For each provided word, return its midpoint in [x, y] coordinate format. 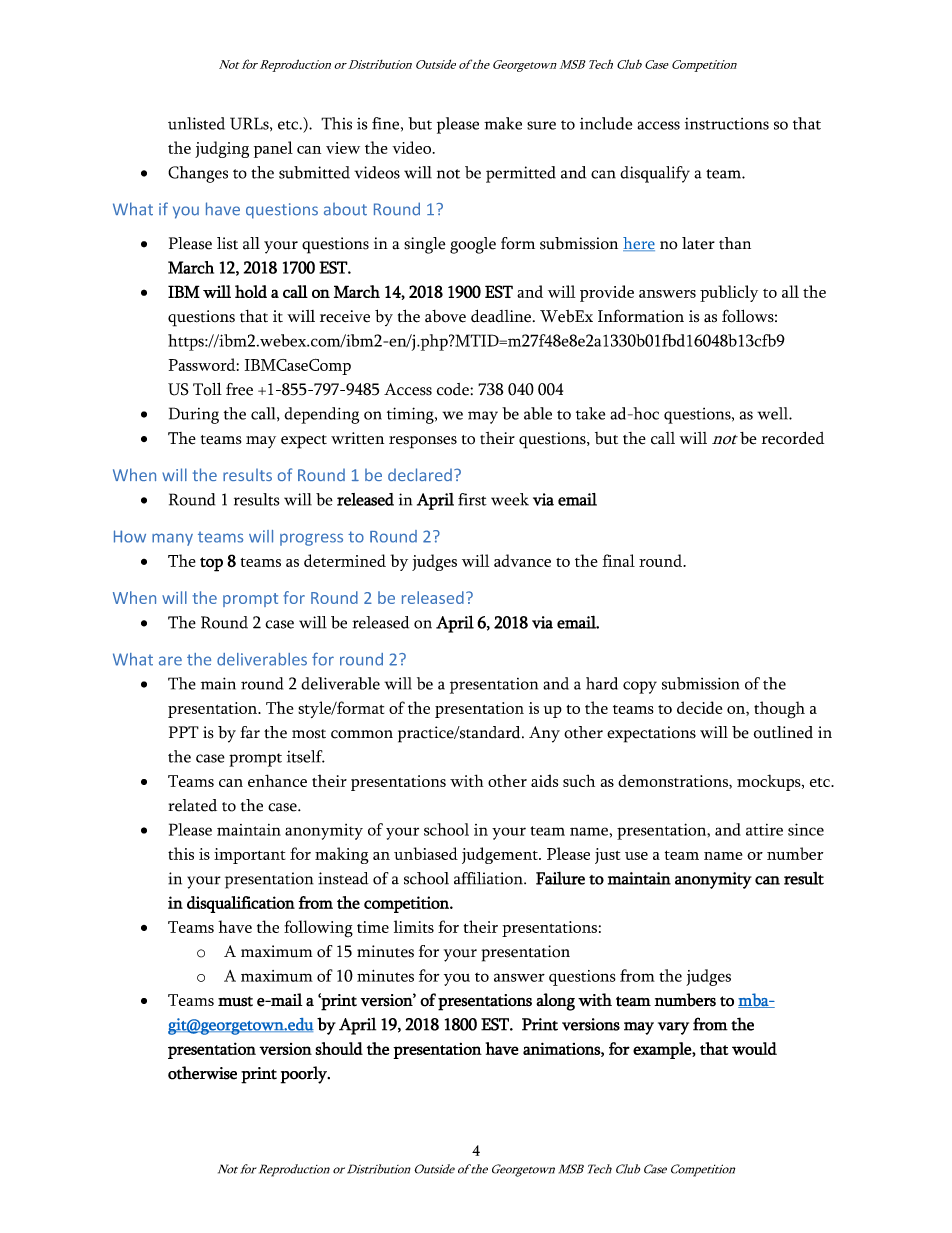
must [235, 1001]
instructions [727, 124]
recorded [793, 438]
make [503, 123]
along [555, 1002]
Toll [207, 389]
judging [222, 149]
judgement [501, 855]
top [211, 564]
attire [764, 830]
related [192, 805]
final [618, 560]
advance [522, 560]
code [454, 389]
